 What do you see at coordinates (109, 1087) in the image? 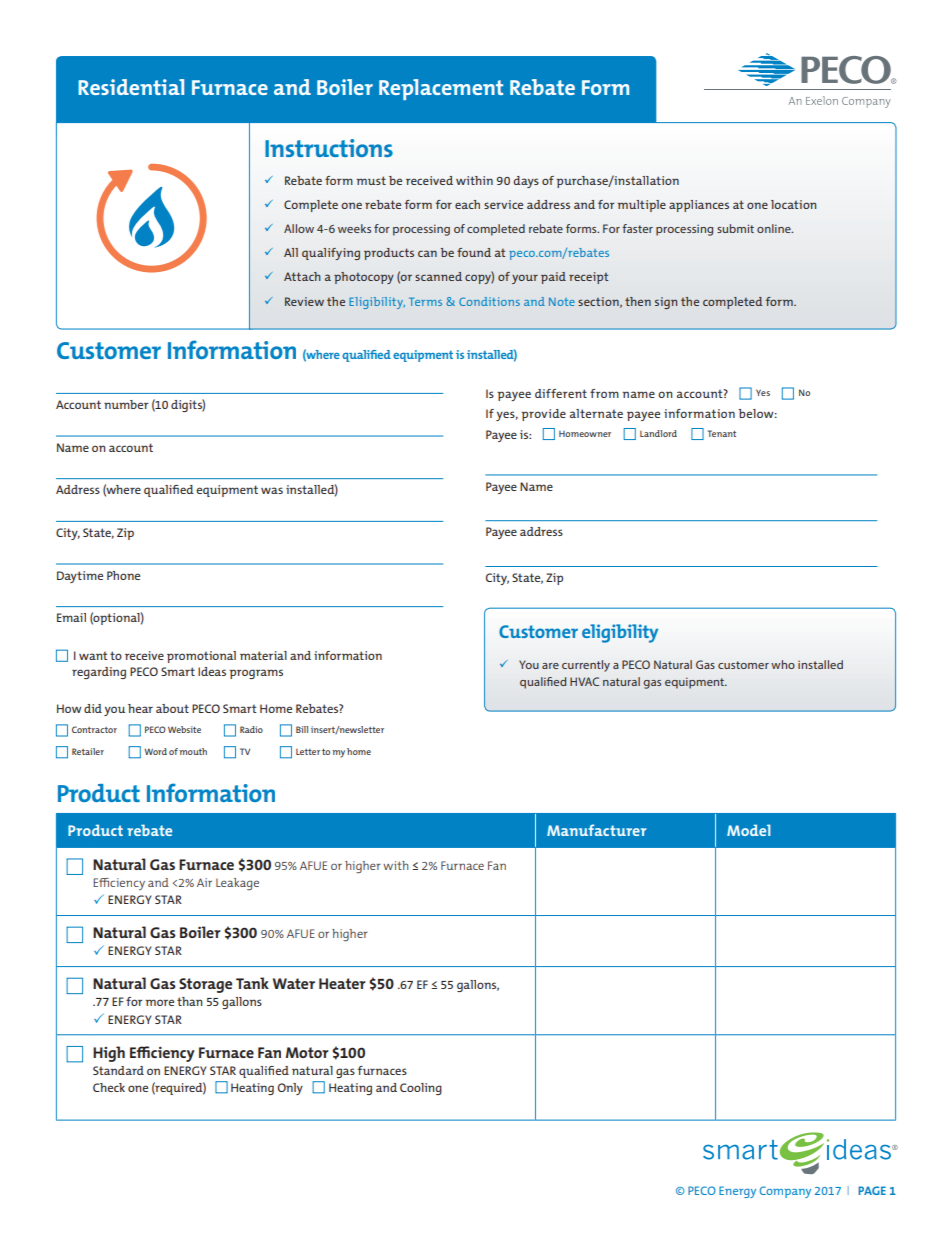
I see `Check` at bounding box center [109, 1087].
